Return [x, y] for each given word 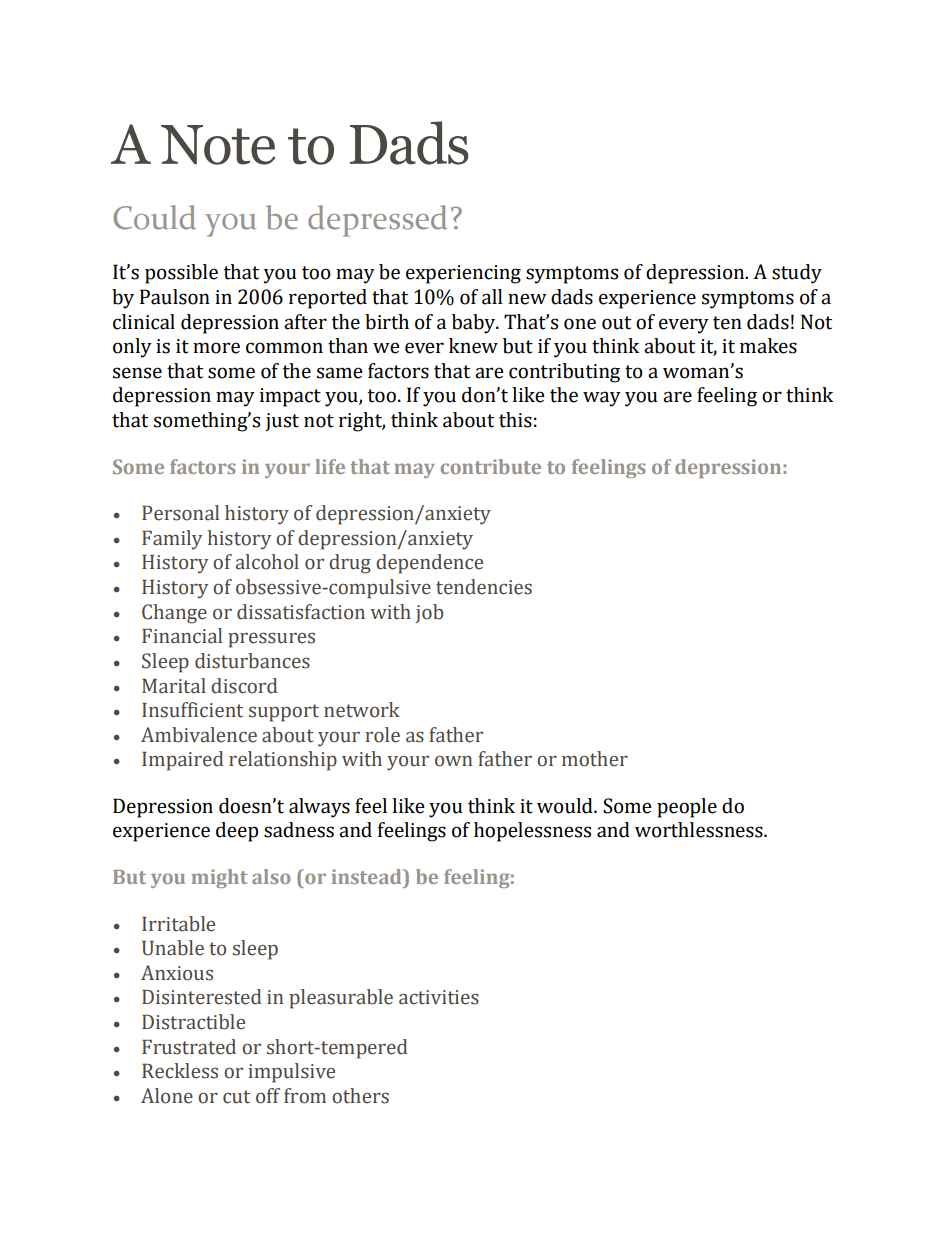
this [515, 420]
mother [595, 759]
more [216, 348]
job [429, 613]
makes [768, 346]
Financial [182, 636]
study [797, 274]
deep [237, 832]
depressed [377, 221]
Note [218, 145]
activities [439, 997]
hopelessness [532, 832]
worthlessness [700, 830]
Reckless [180, 1071]
